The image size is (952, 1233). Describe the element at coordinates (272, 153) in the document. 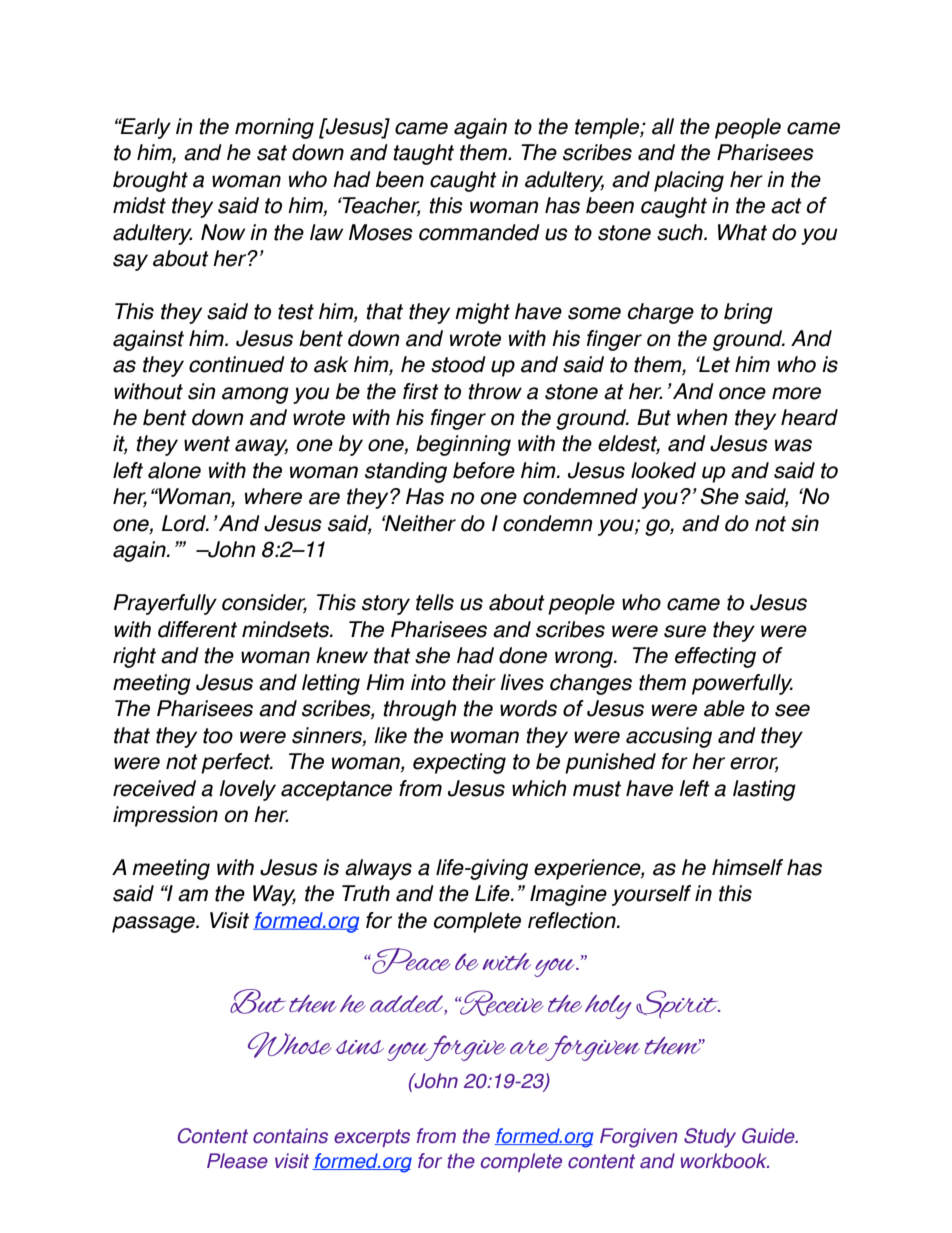

I see `sat` at that location.
